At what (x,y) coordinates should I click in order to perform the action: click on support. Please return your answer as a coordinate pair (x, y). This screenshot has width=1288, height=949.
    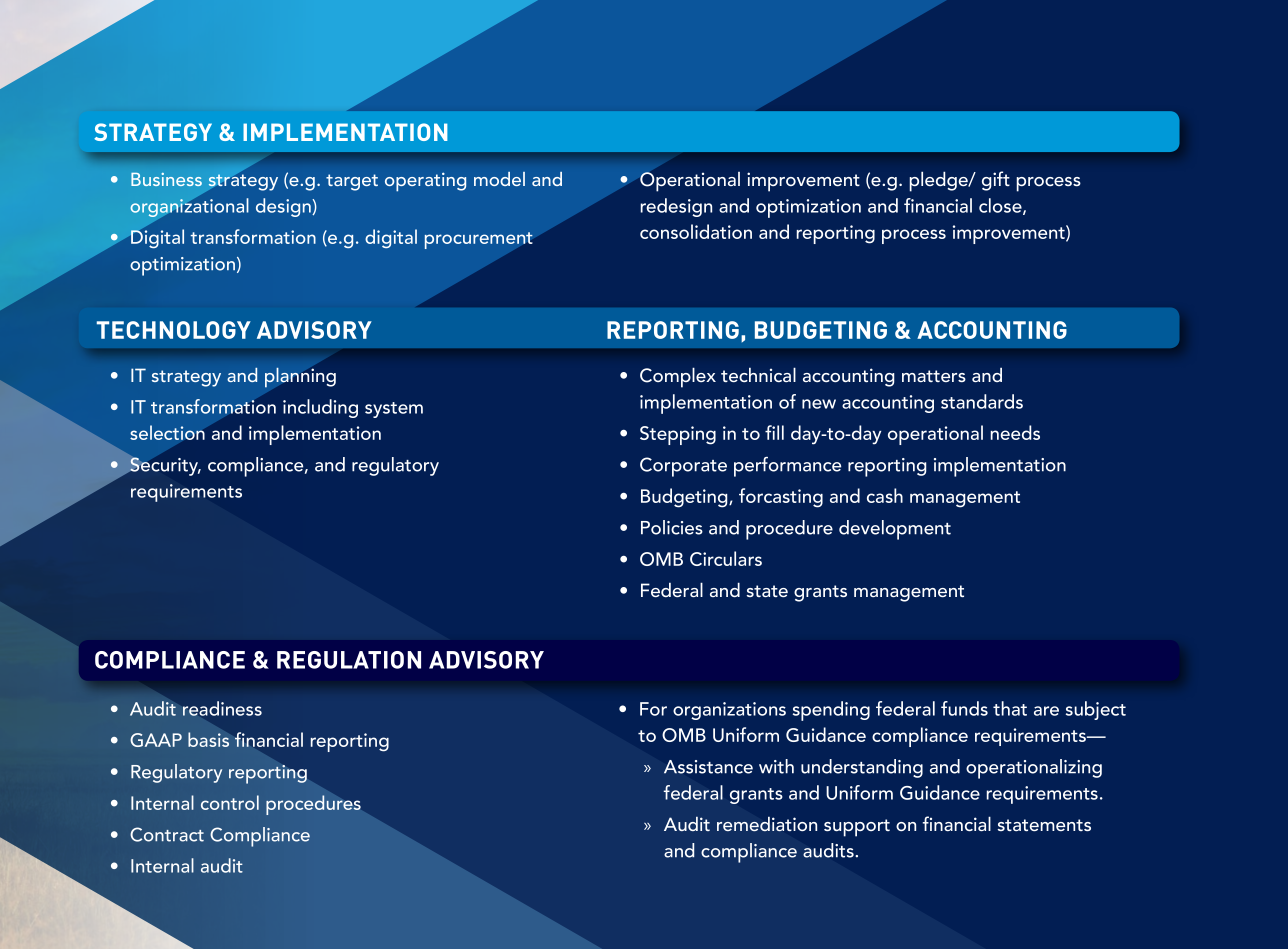
    Looking at the image, I should click on (857, 828).
